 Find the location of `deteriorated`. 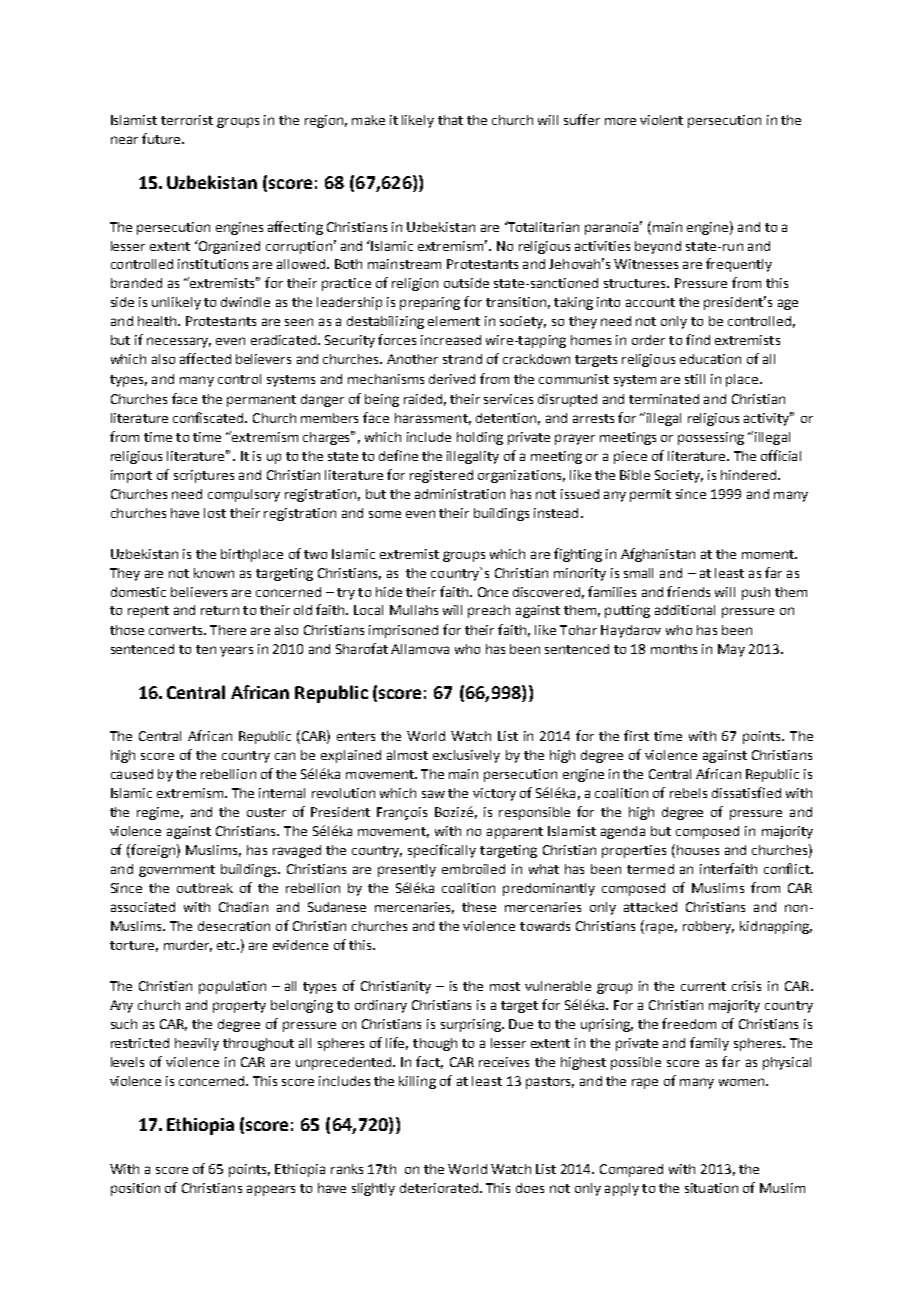

deteriorated is located at coordinates (439, 1188).
